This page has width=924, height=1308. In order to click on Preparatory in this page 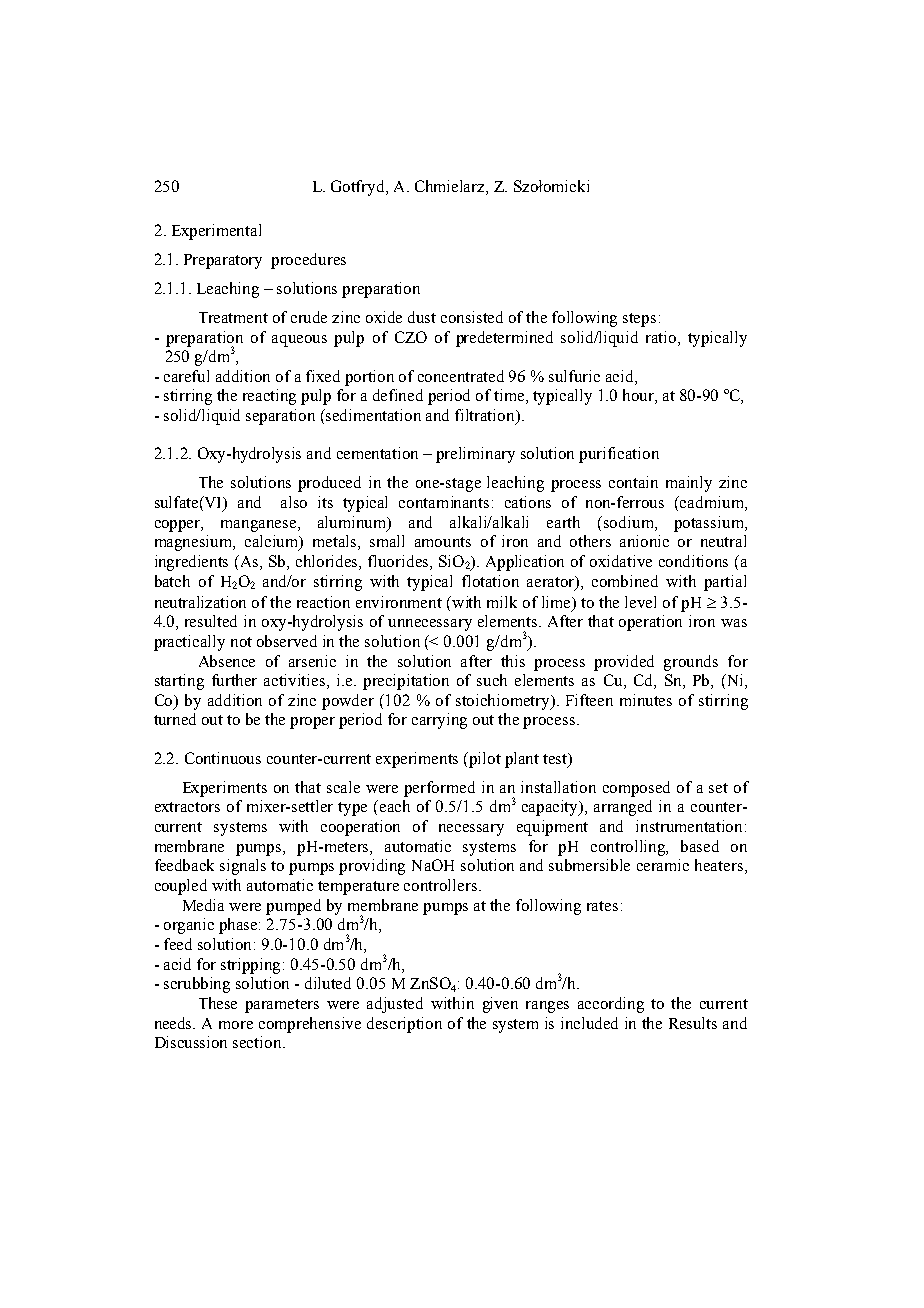, I will do `click(223, 261)`.
